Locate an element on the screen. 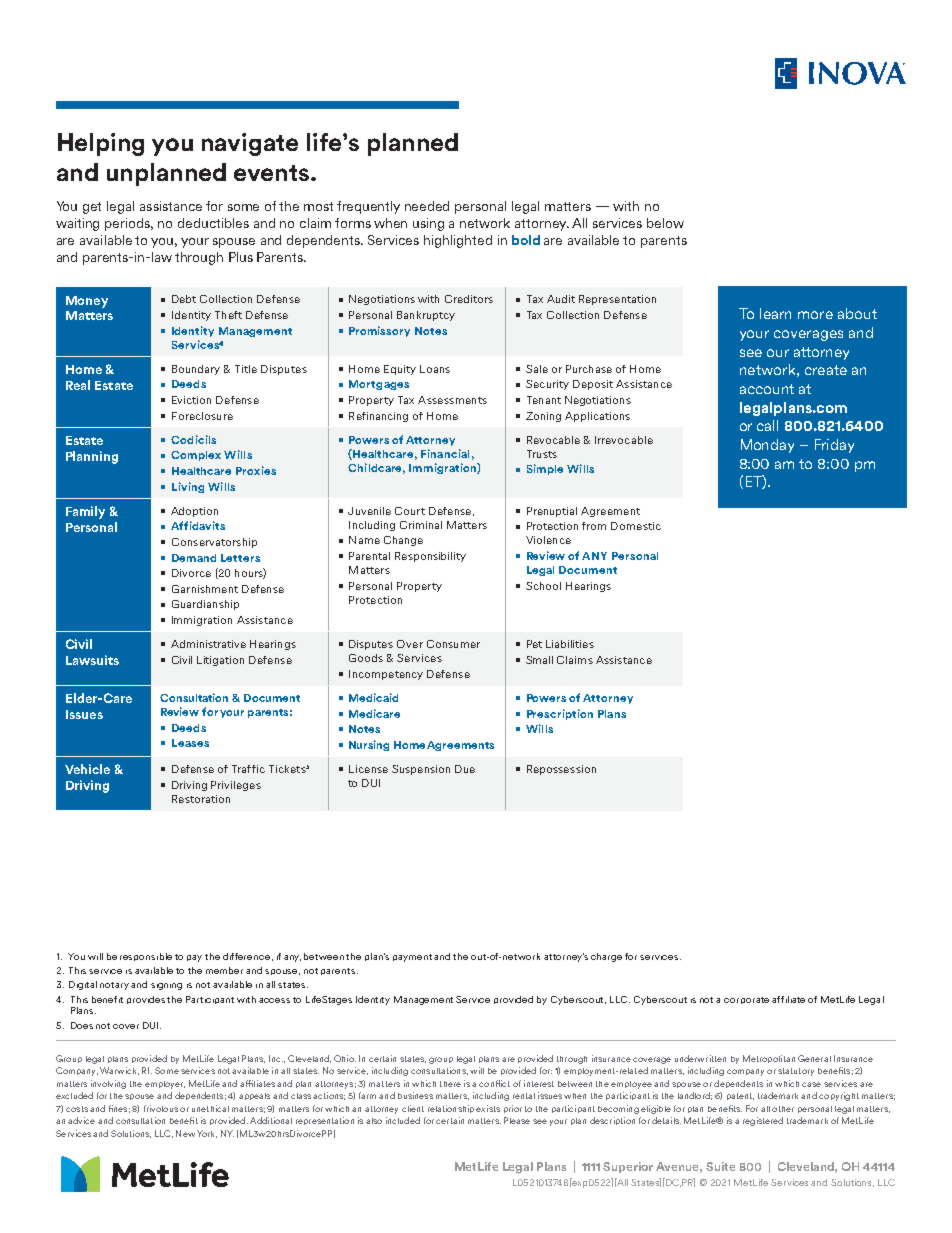 This screenshot has height=1233, width=952. below is located at coordinates (665, 223).
